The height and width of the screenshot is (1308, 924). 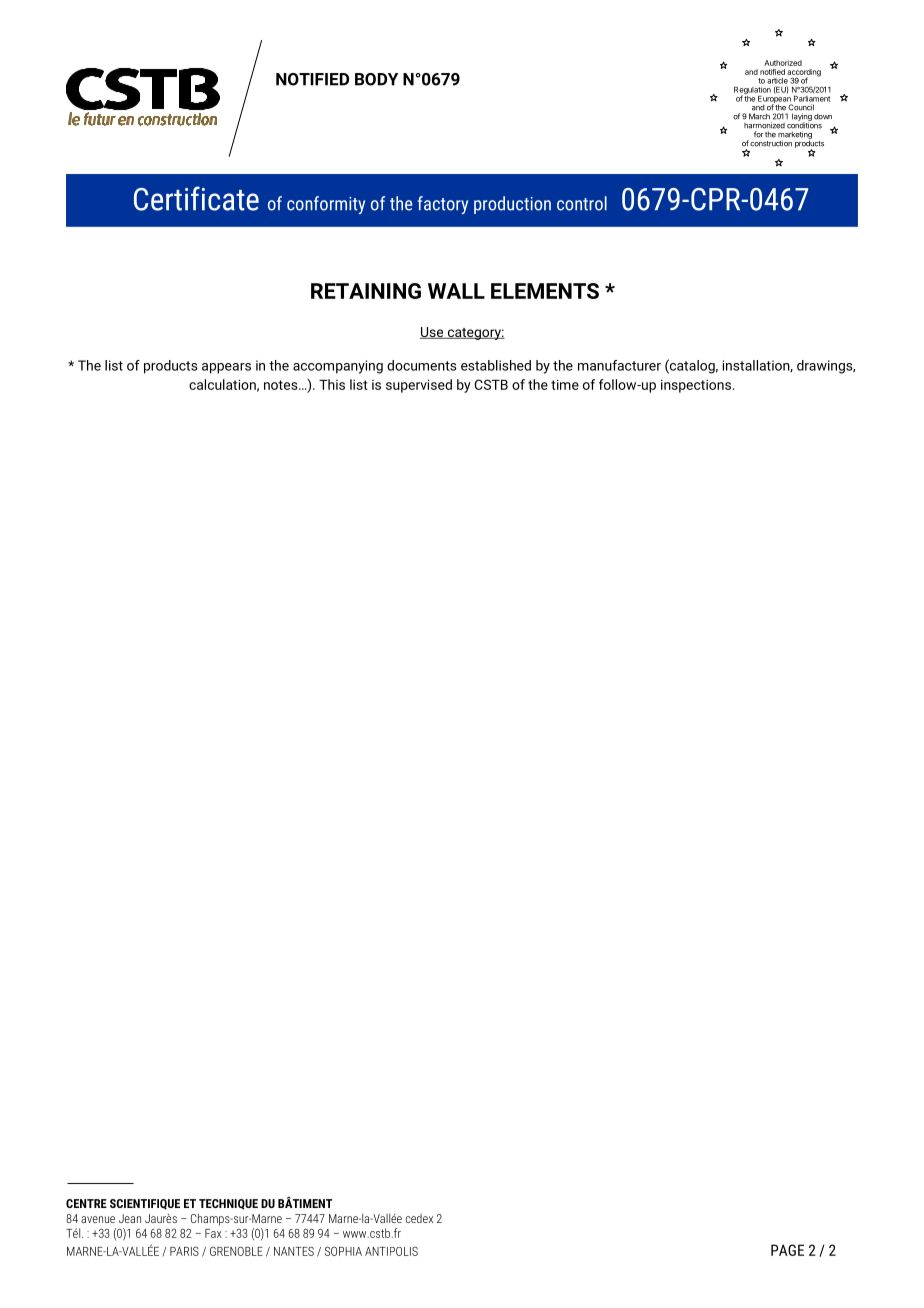 I want to click on PAGE, so click(x=787, y=1250).
